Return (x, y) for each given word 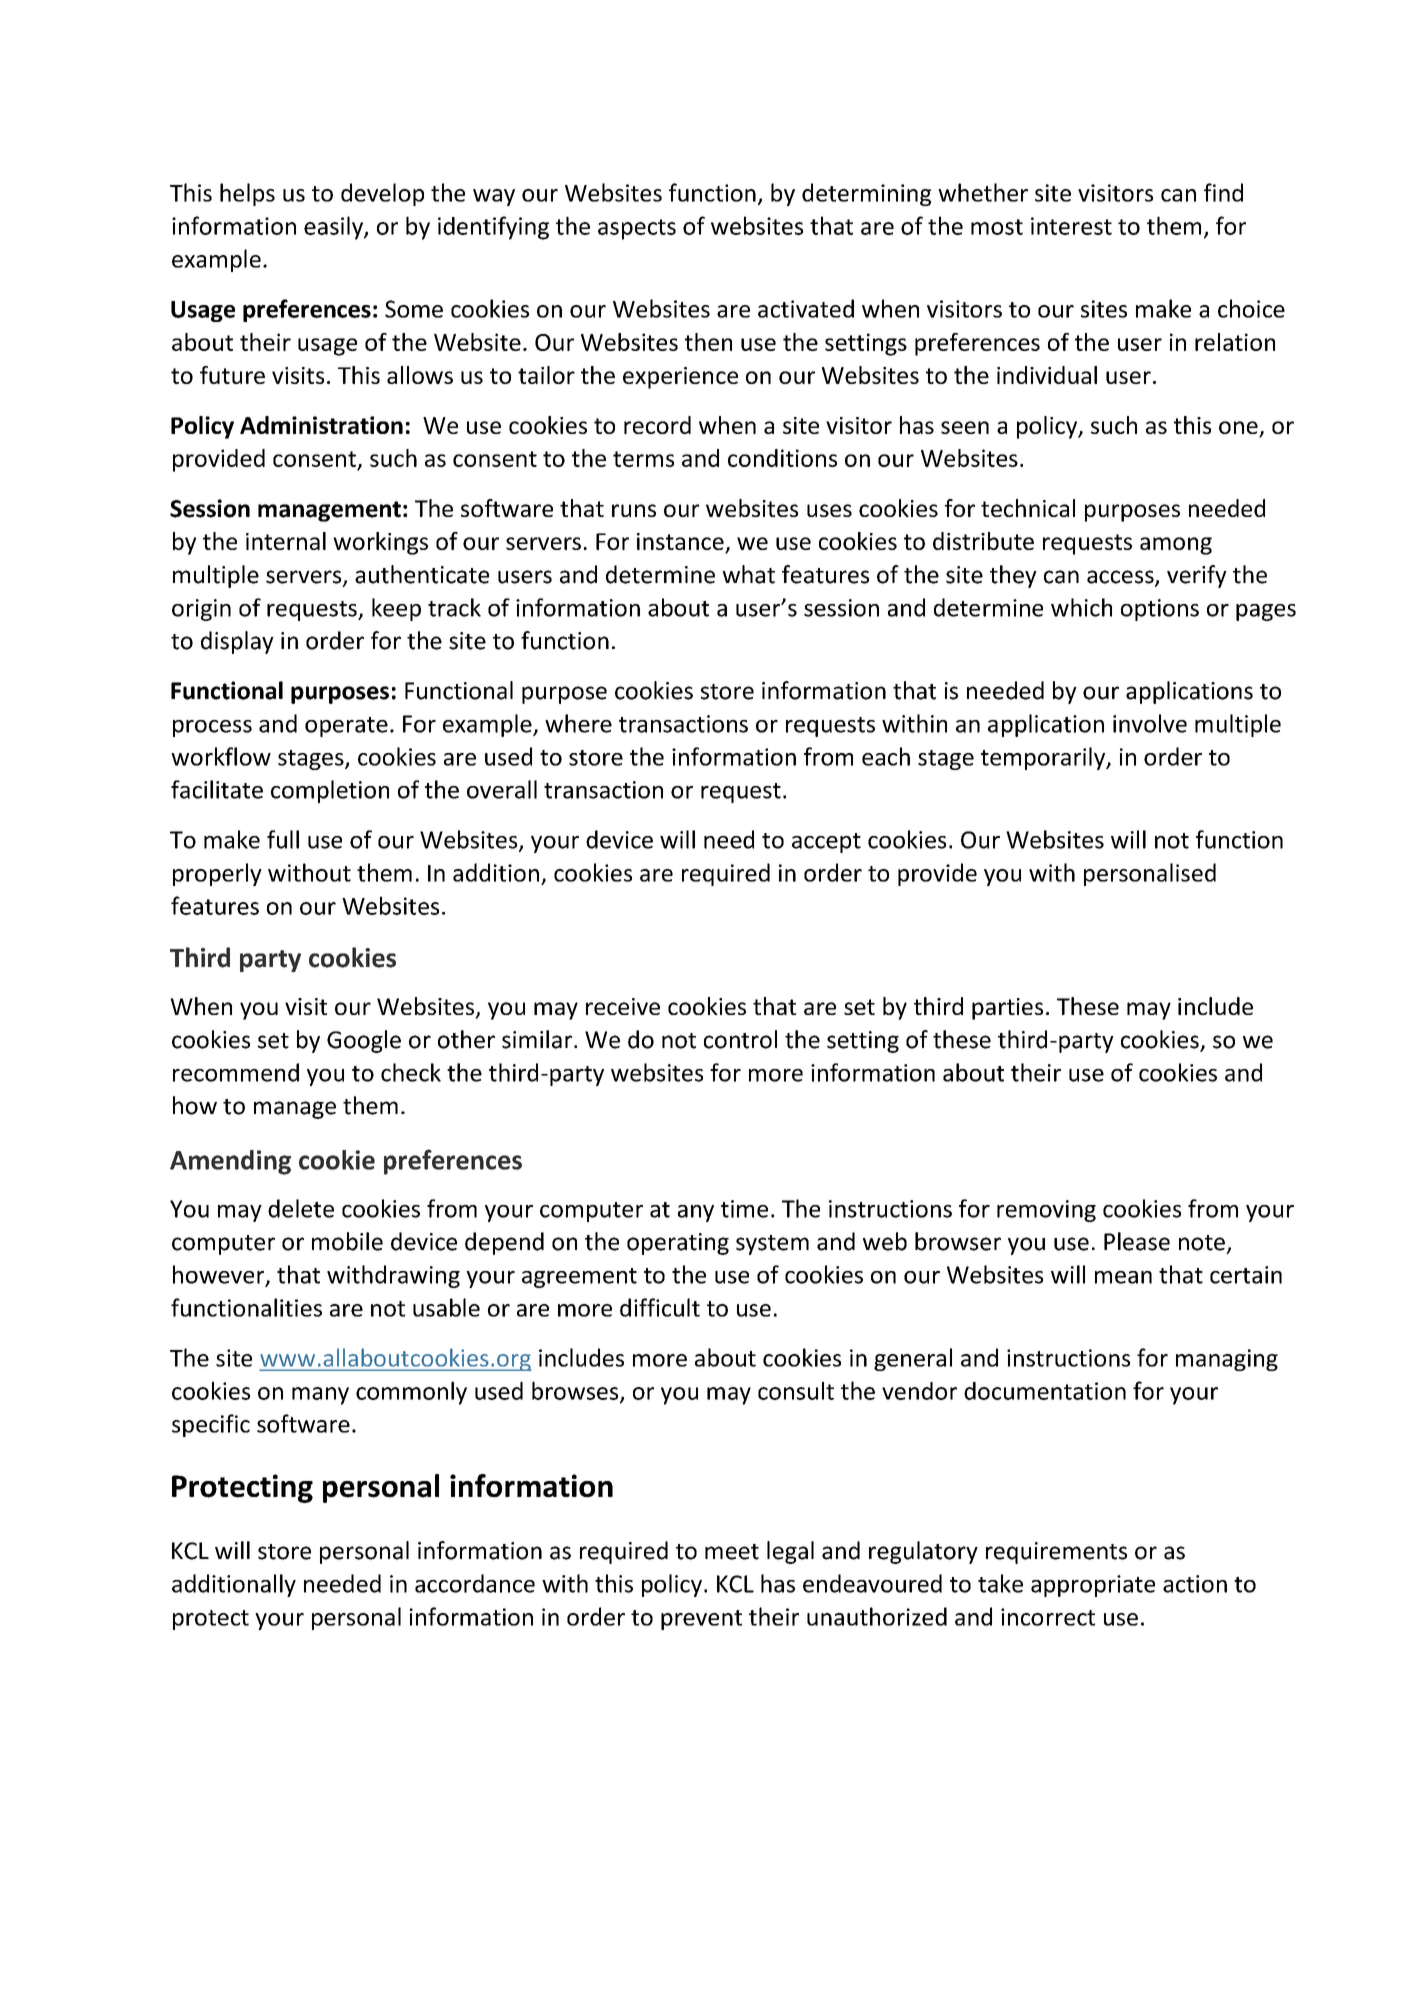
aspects (637, 229)
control (740, 1039)
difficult (660, 1307)
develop (382, 194)
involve (1150, 723)
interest (1071, 226)
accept (826, 843)
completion (330, 791)
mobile (347, 1241)
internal (286, 541)
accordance (475, 1583)
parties (1007, 1009)
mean (1123, 1277)
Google (364, 1041)
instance (681, 543)
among (1176, 546)
